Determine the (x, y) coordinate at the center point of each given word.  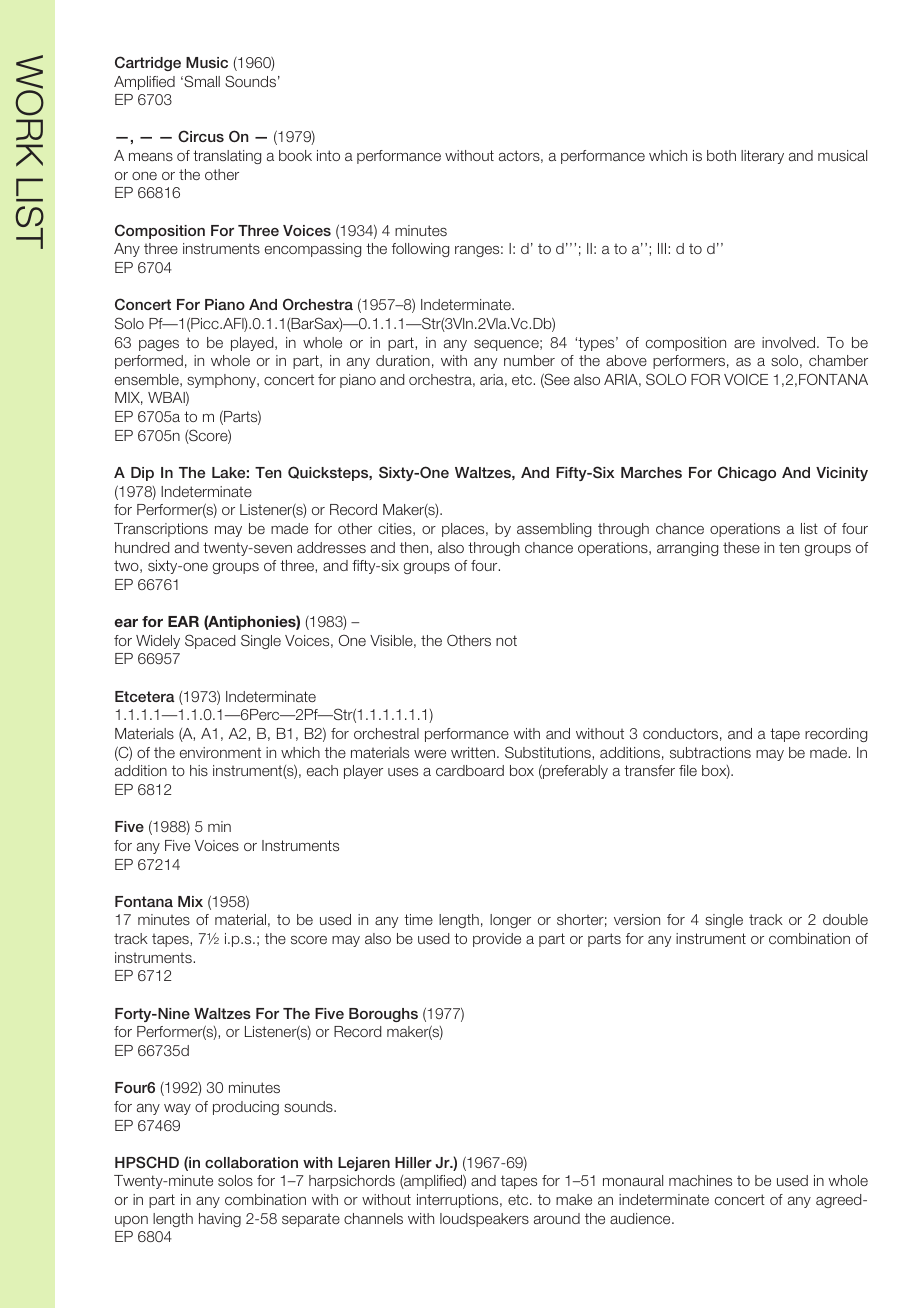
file (688, 770)
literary (762, 157)
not (506, 640)
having (220, 1220)
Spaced (210, 641)
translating (227, 157)
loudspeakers (484, 1220)
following (420, 250)
